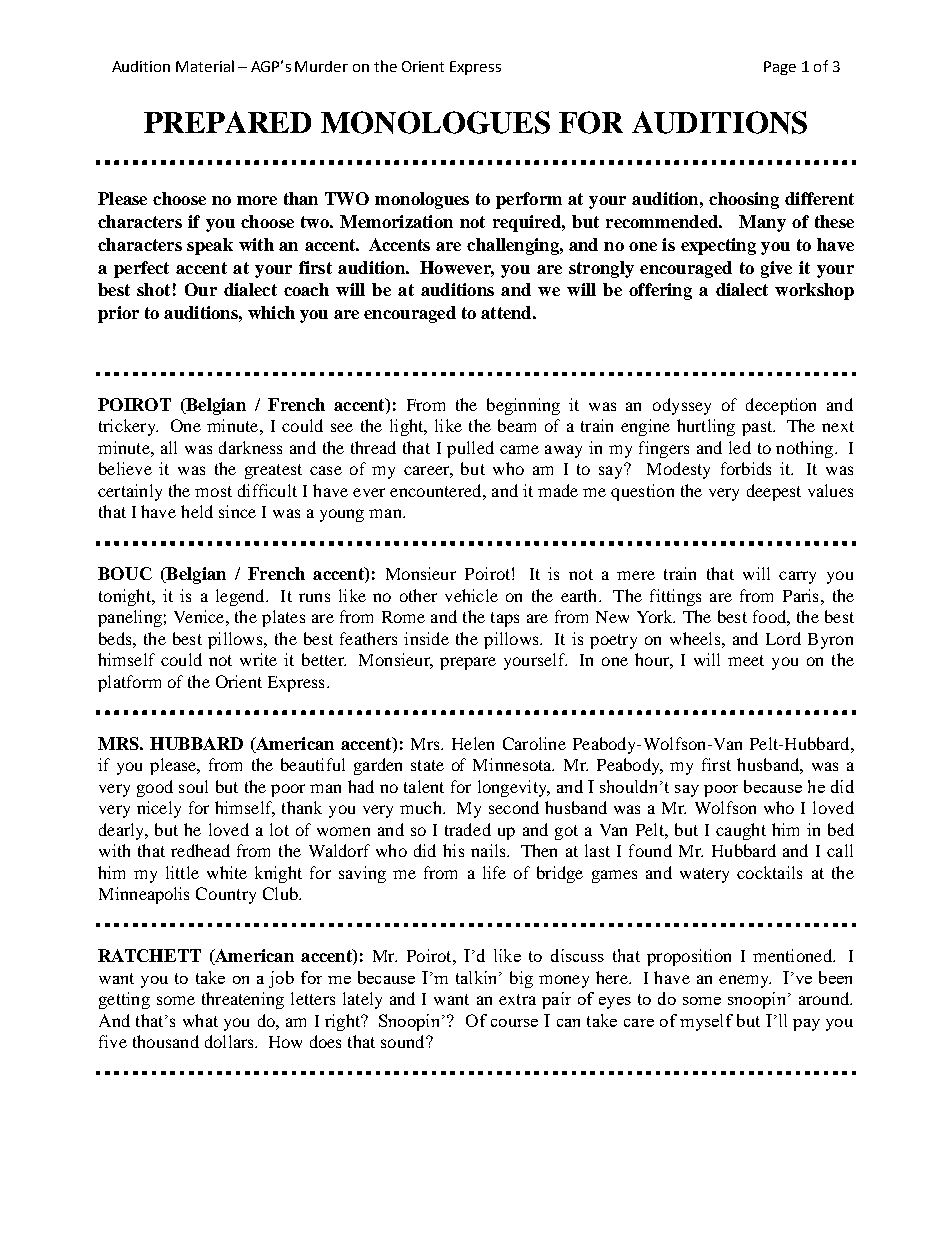  I want to click on course, so click(514, 1023).
